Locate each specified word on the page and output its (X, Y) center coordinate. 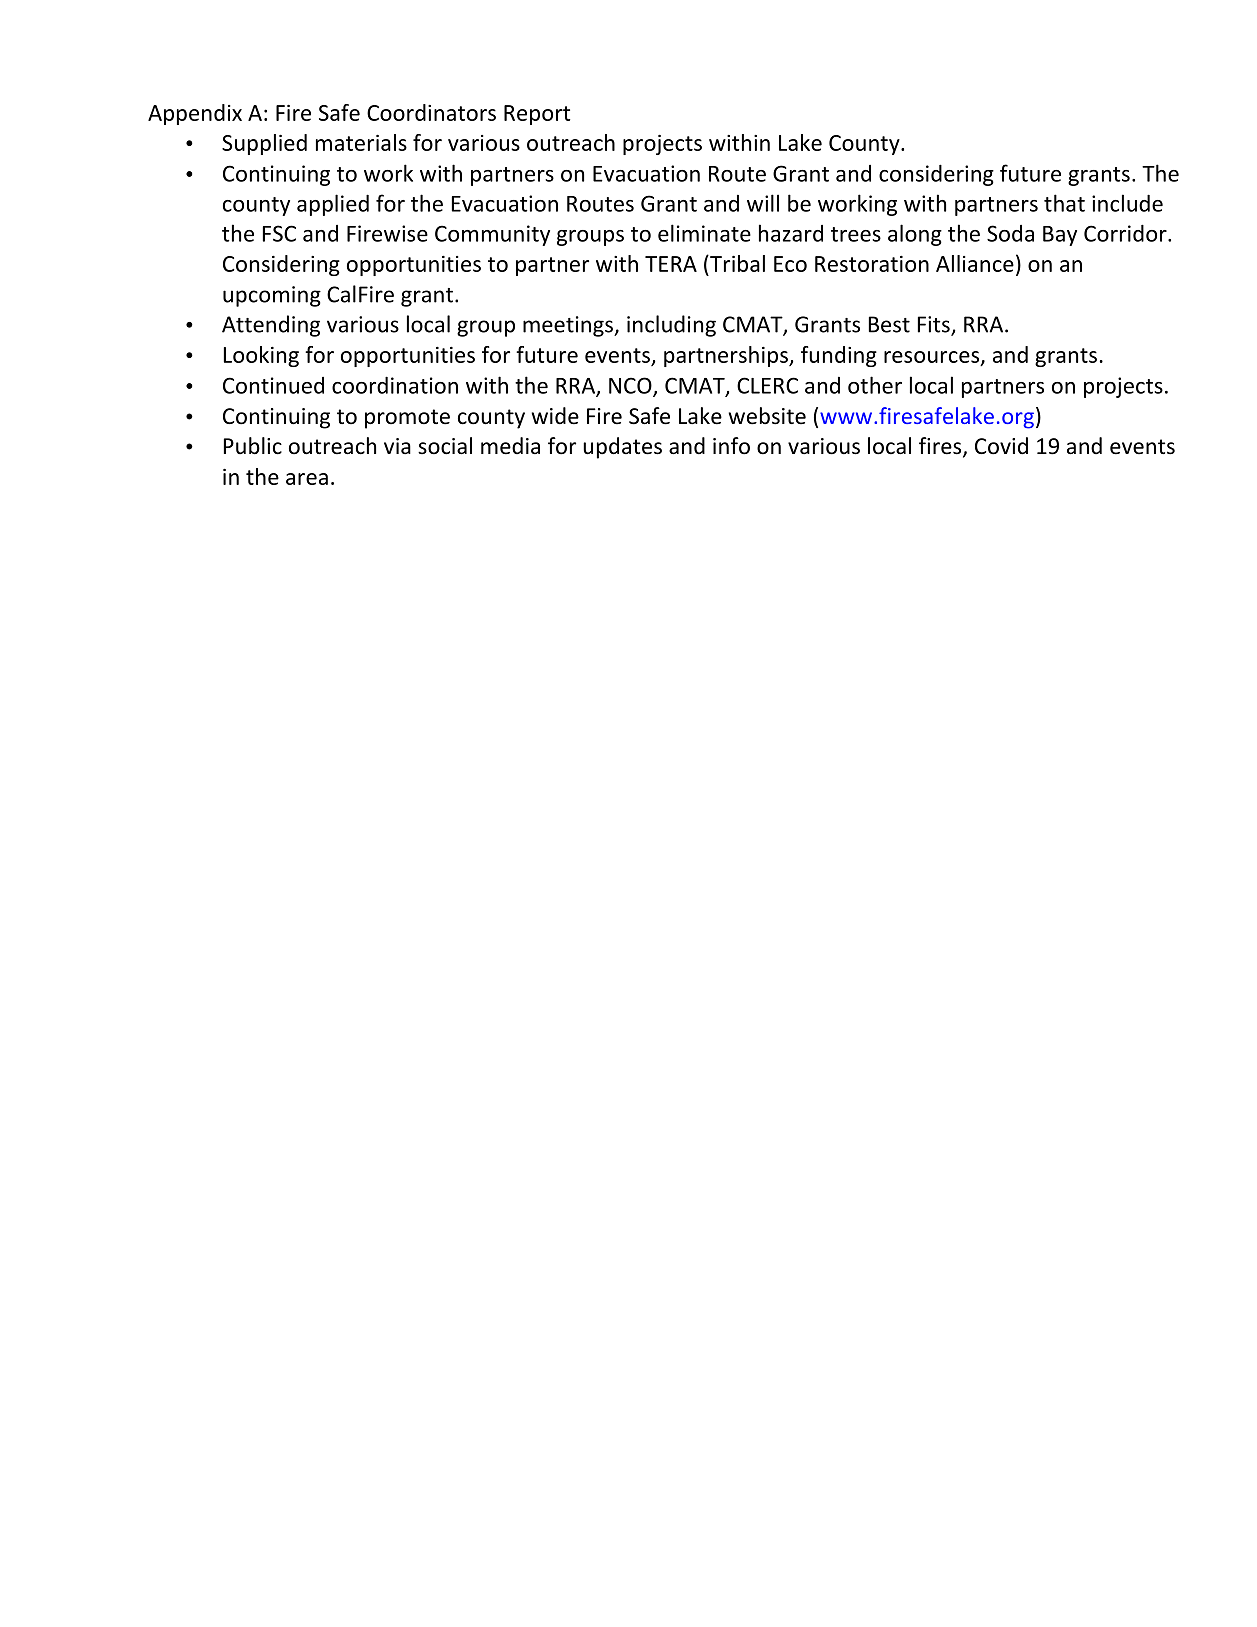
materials (361, 142)
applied (333, 205)
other (875, 385)
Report (537, 115)
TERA (671, 264)
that (1064, 203)
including (671, 326)
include (1127, 203)
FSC (279, 233)
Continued (273, 385)
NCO (631, 386)
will (763, 203)
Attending (271, 326)
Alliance (975, 263)
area (307, 479)
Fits (935, 325)
